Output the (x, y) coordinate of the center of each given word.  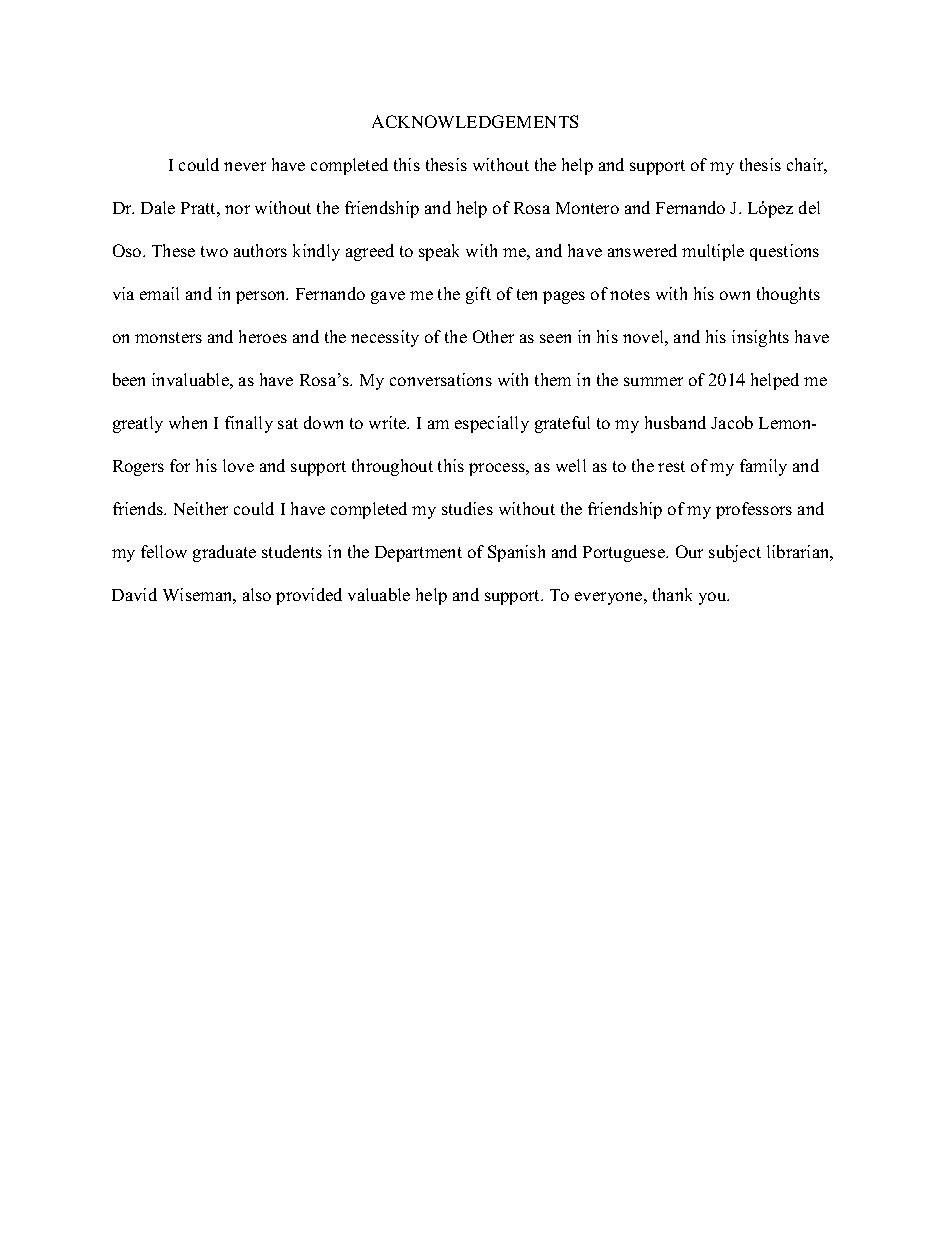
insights (760, 338)
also (257, 594)
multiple (713, 252)
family (763, 467)
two (214, 251)
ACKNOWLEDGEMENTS (475, 121)
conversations (441, 379)
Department (418, 554)
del (809, 207)
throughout (392, 467)
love (238, 465)
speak (439, 252)
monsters (168, 337)
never (245, 166)
